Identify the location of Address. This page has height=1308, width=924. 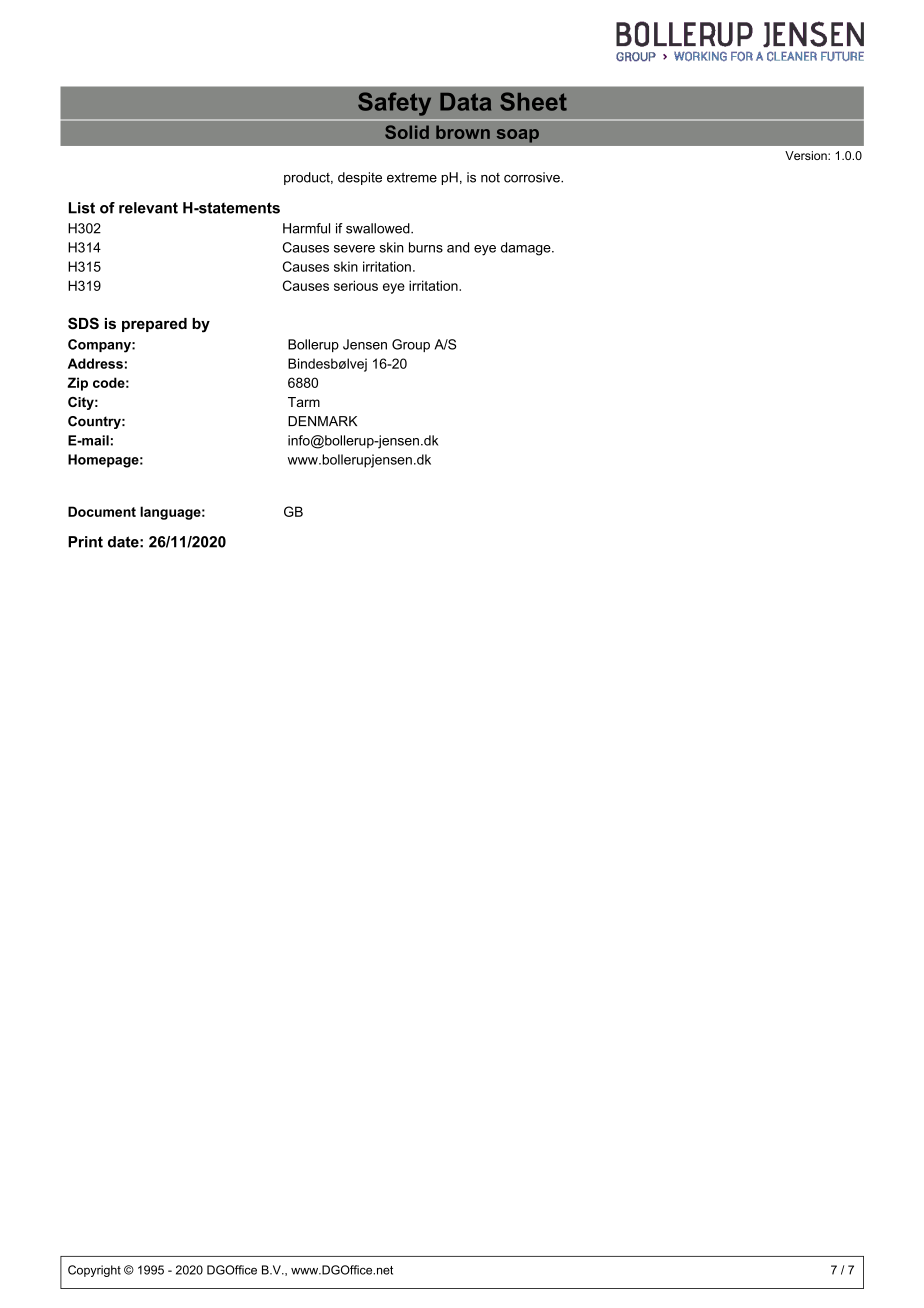
(95, 363).
